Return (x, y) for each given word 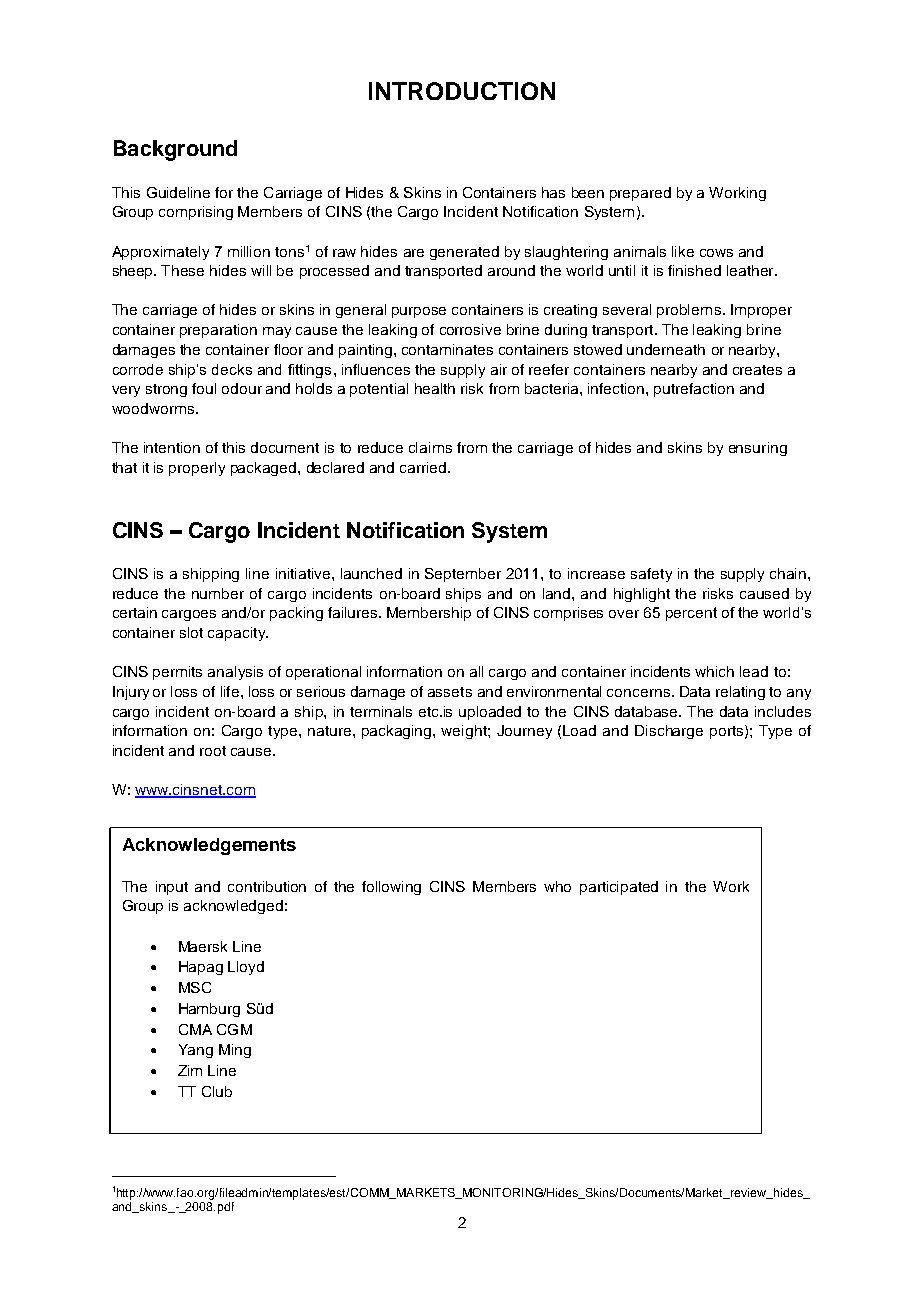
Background (175, 150)
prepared (640, 194)
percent (691, 614)
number (218, 593)
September (463, 575)
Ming (235, 1051)
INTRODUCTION (462, 91)
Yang (196, 1051)
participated (619, 888)
